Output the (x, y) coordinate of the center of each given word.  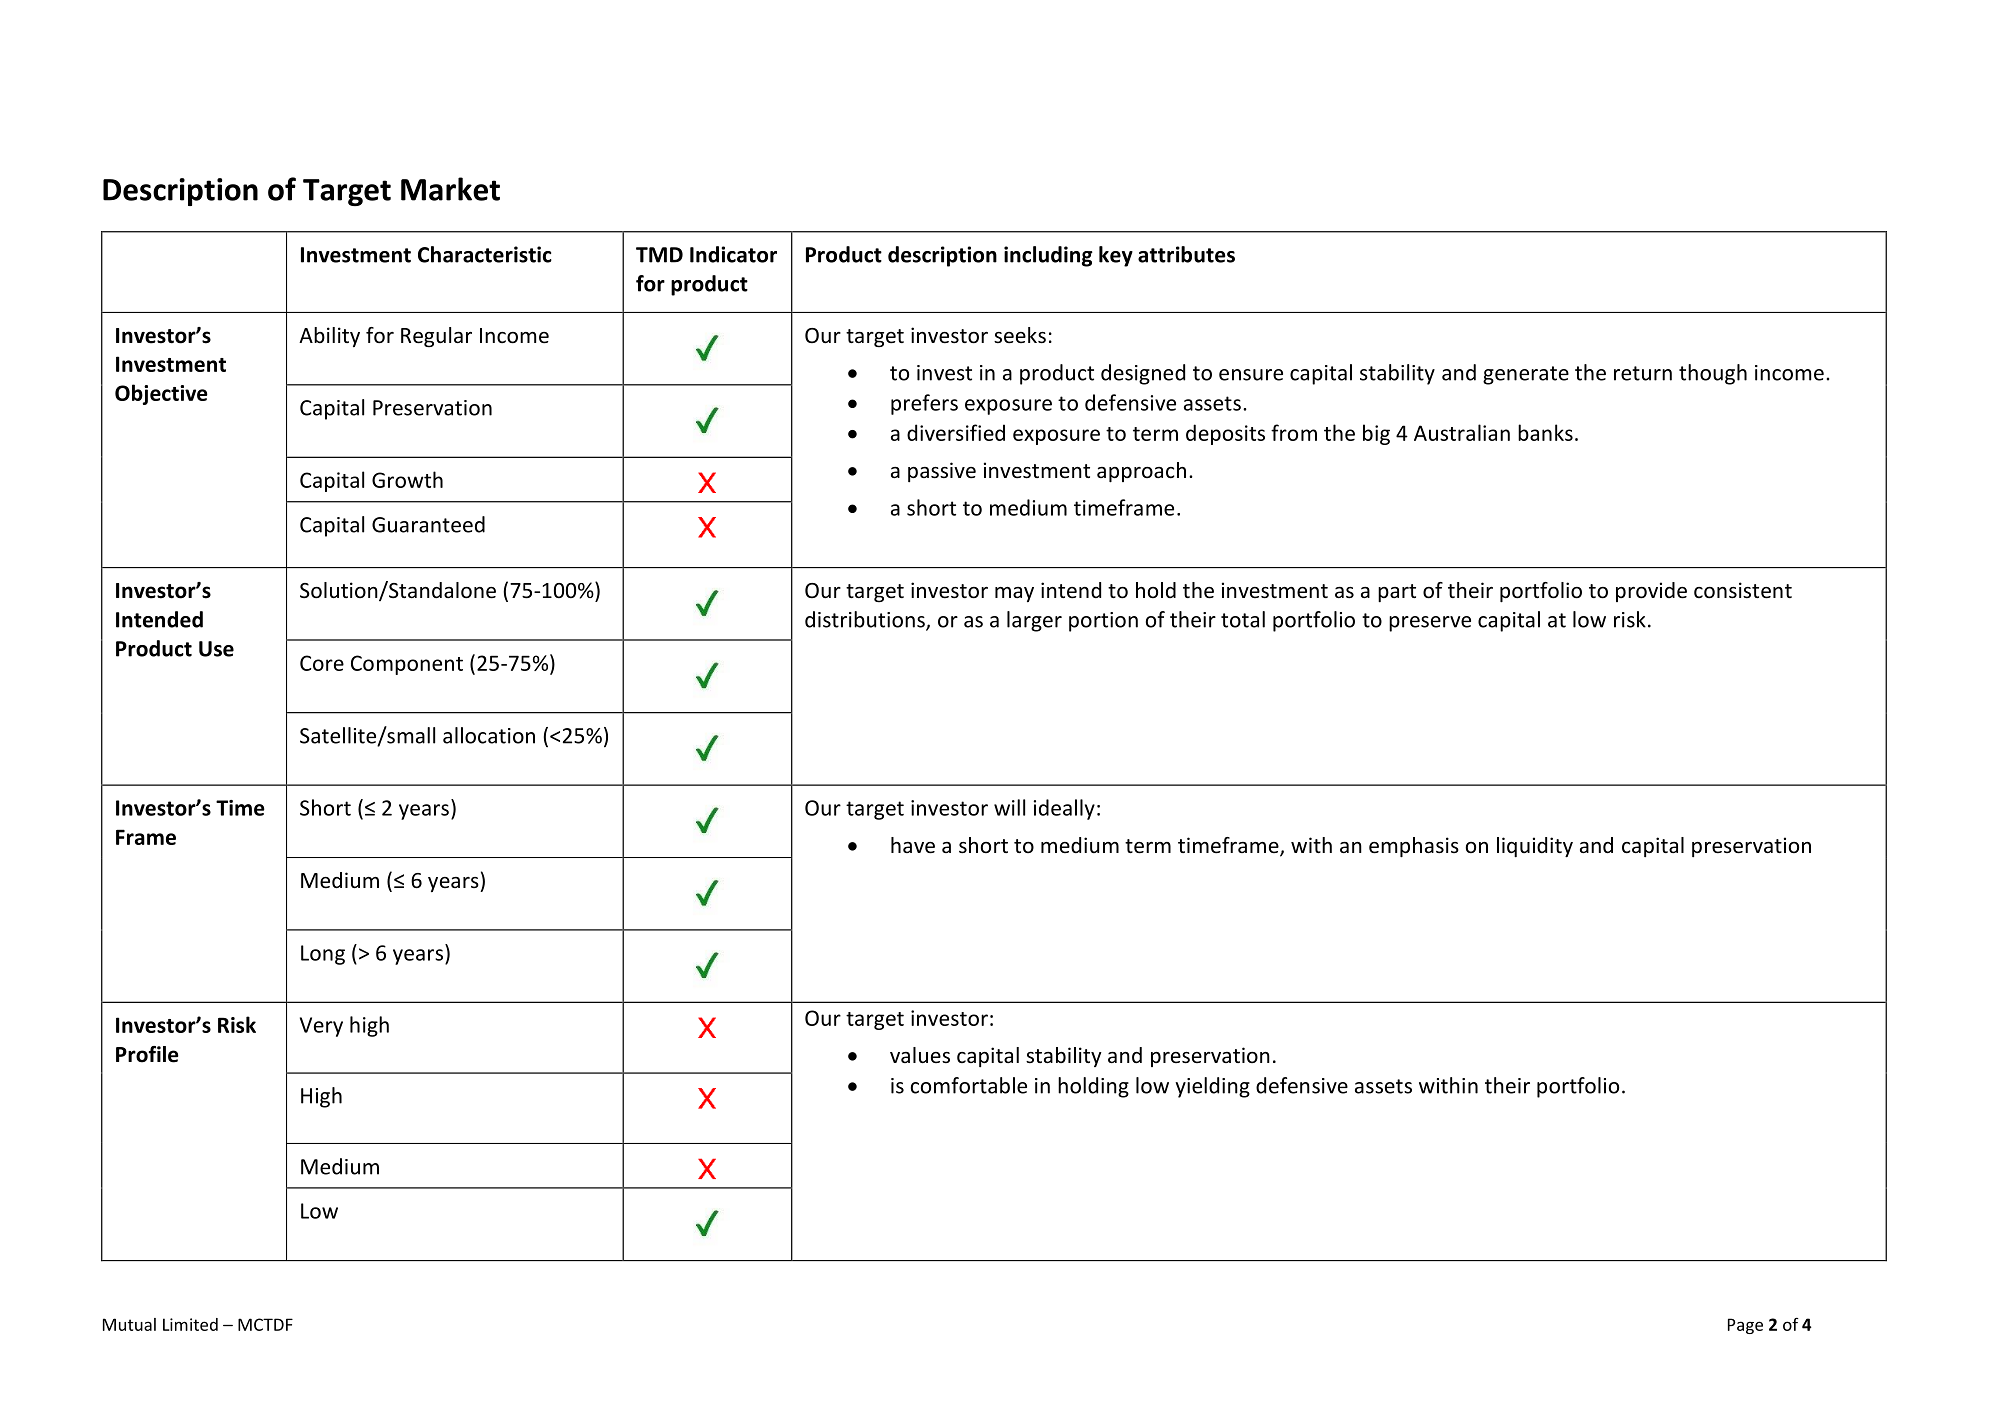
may (1014, 594)
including (1048, 256)
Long (323, 955)
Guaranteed (428, 524)
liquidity (1535, 847)
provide (1651, 592)
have (913, 845)
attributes (1186, 254)
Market (450, 189)
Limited (190, 1324)
